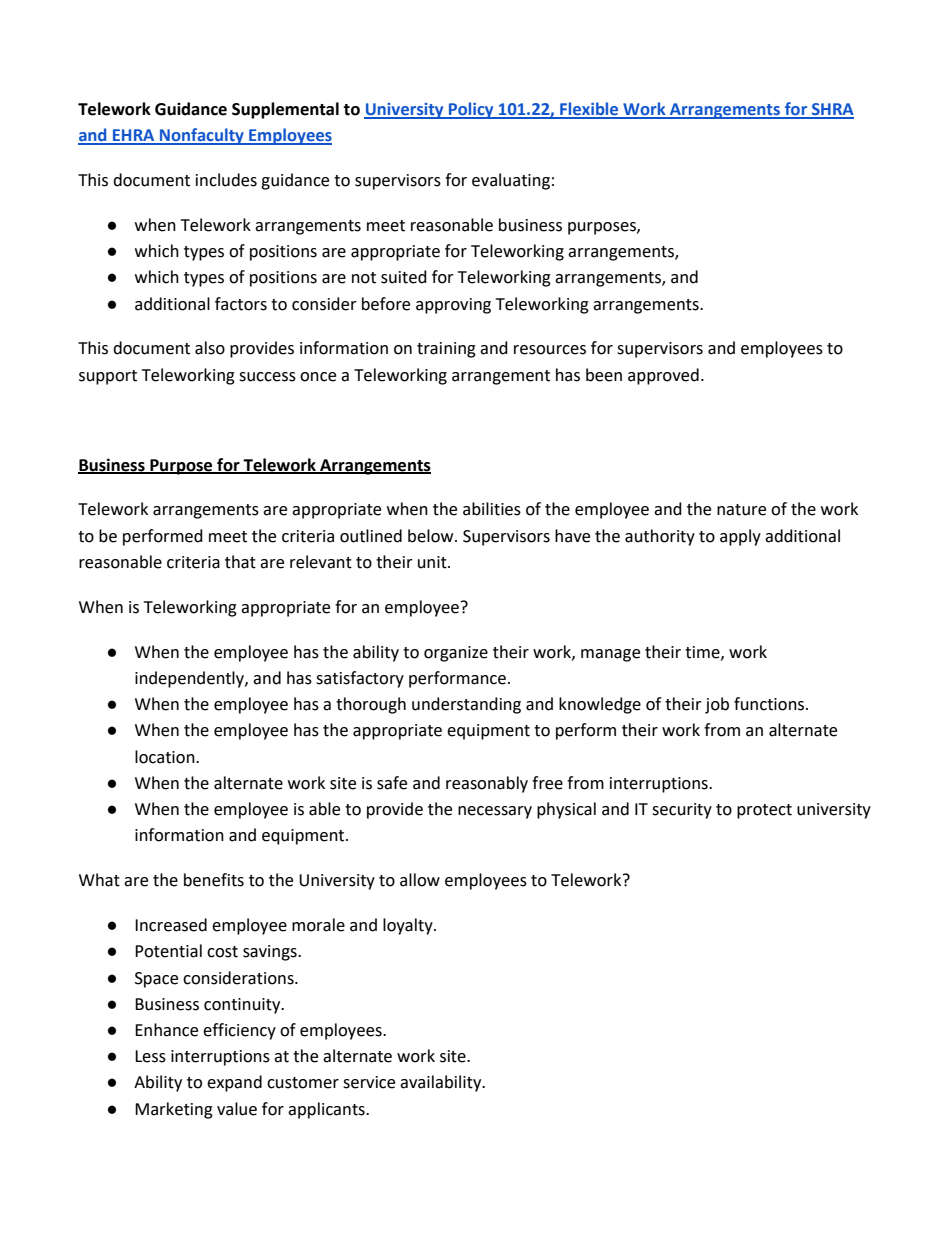 The width and height of the screenshot is (952, 1233). Describe the element at coordinates (226, 180) in the screenshot. I see `includes` at that location.
